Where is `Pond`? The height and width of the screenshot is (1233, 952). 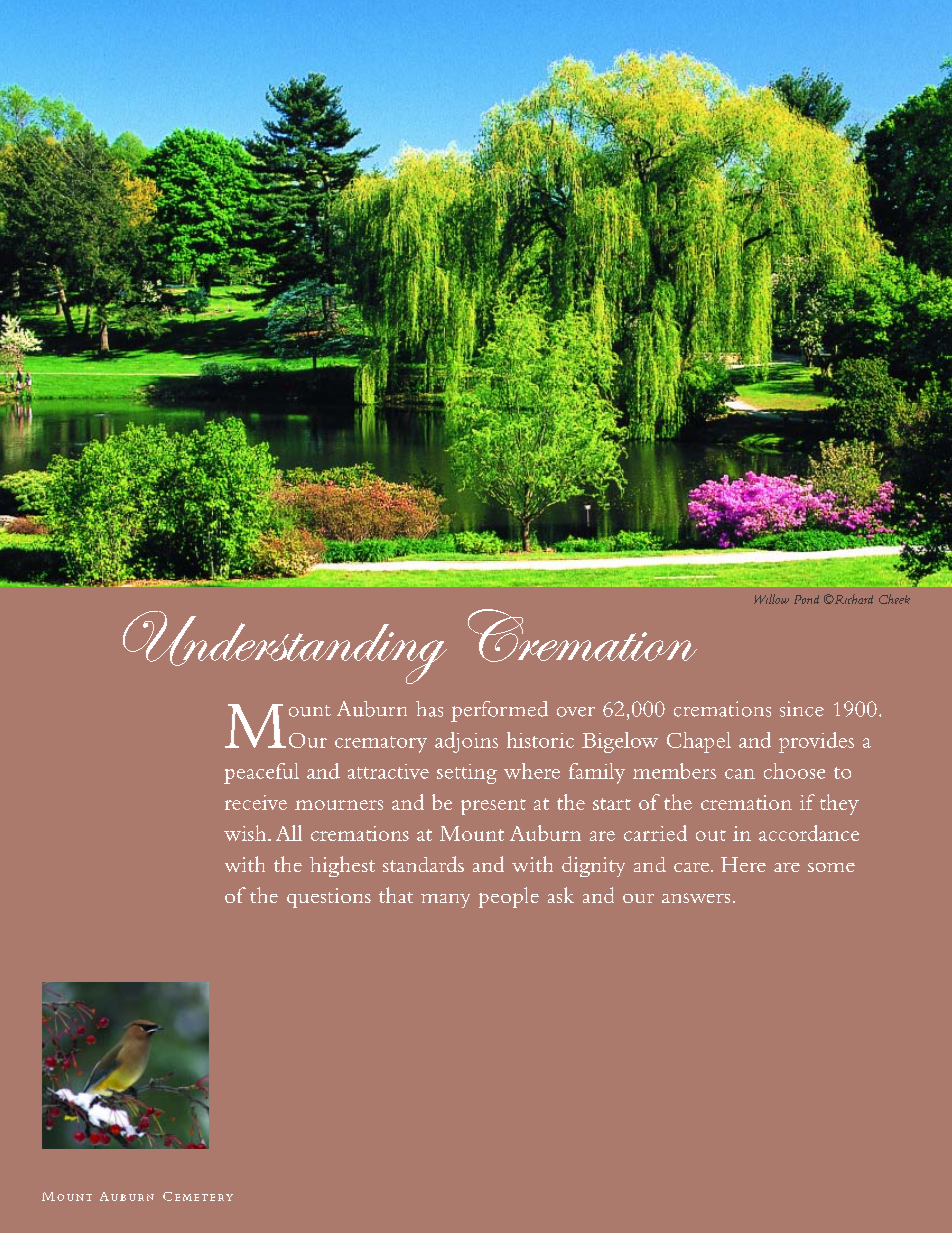 Pond is located at coordinates (806, 599).
